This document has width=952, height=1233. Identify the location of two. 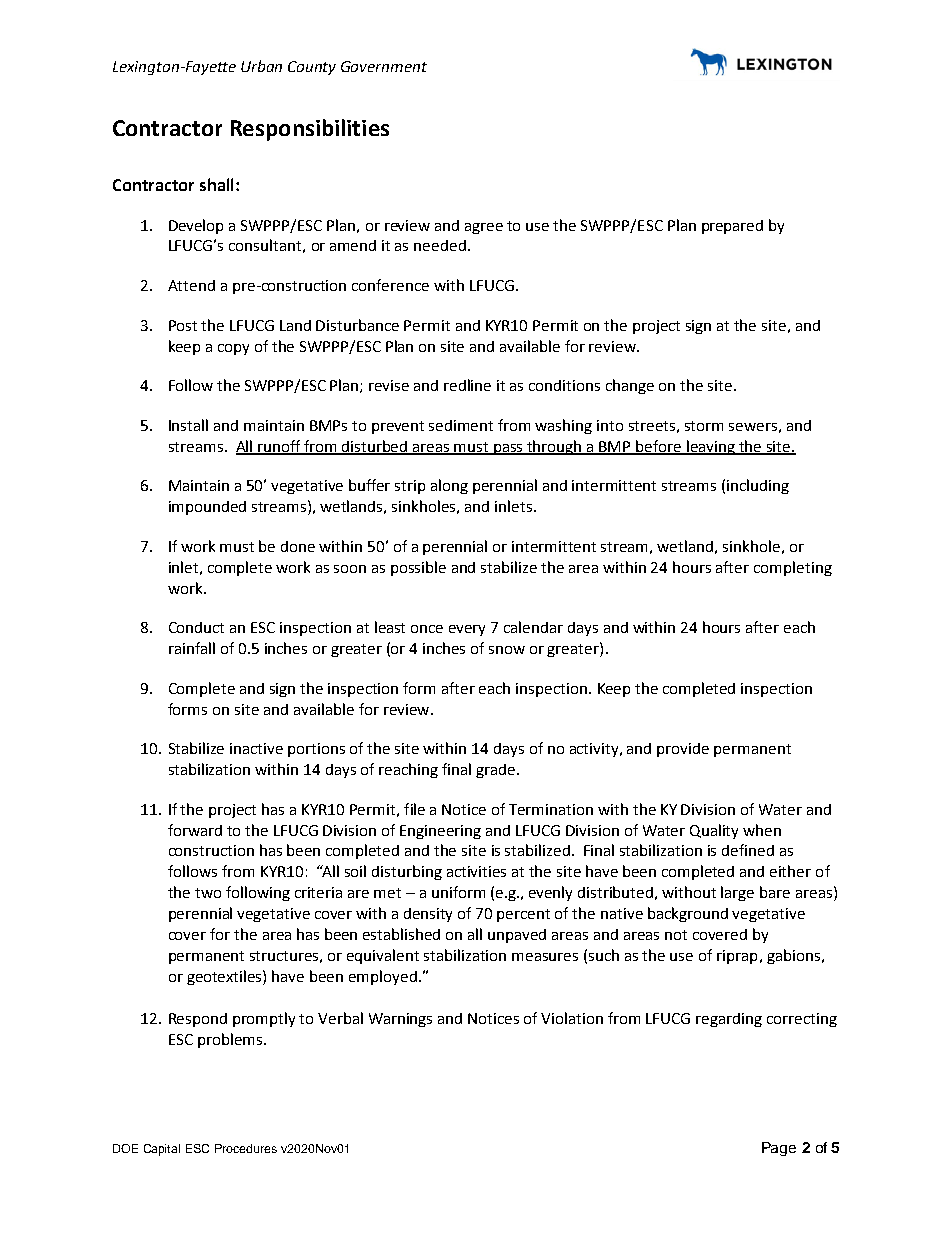
(208, 893).
